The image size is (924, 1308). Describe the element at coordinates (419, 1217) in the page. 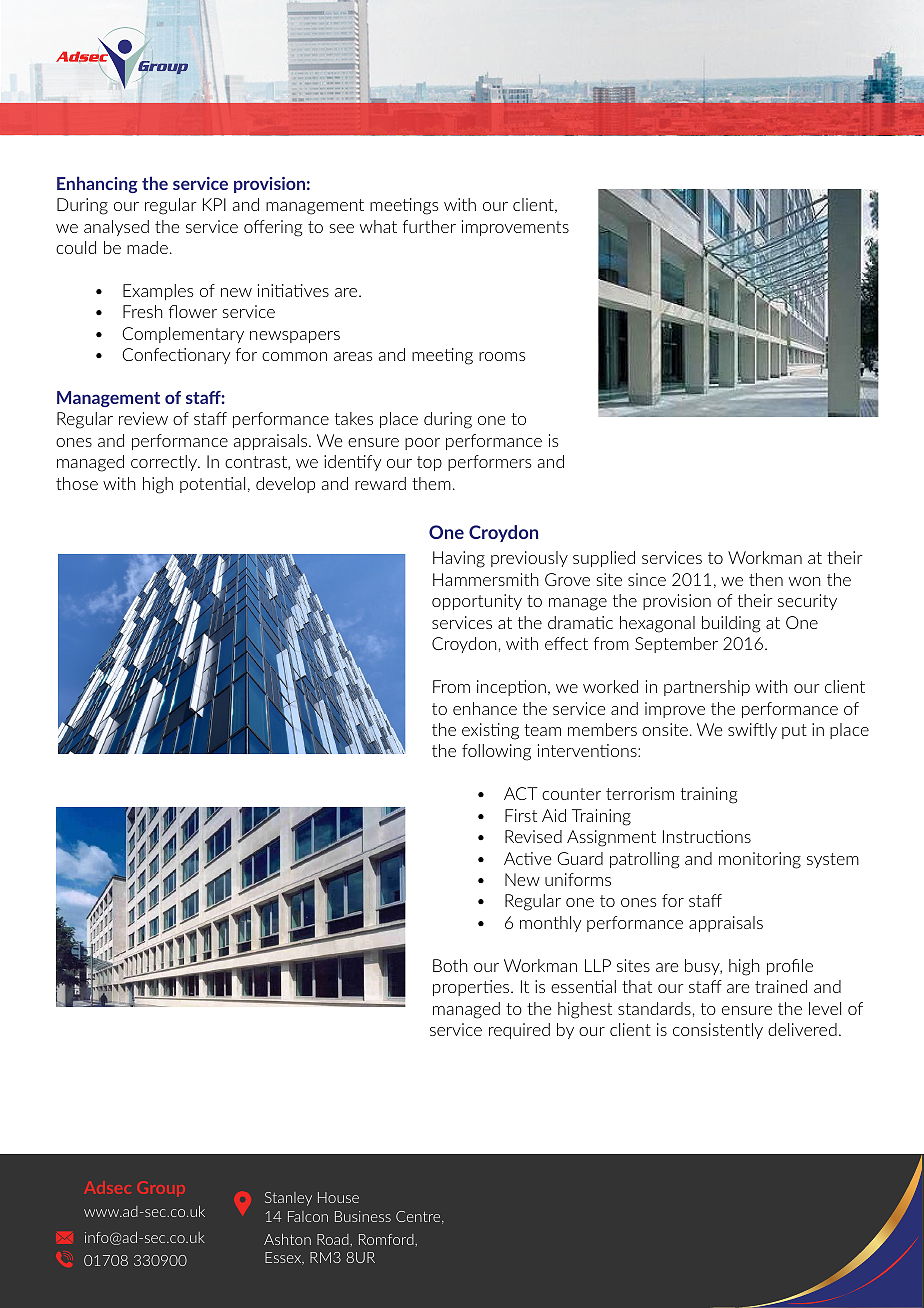

I see `Centre` at that location.
